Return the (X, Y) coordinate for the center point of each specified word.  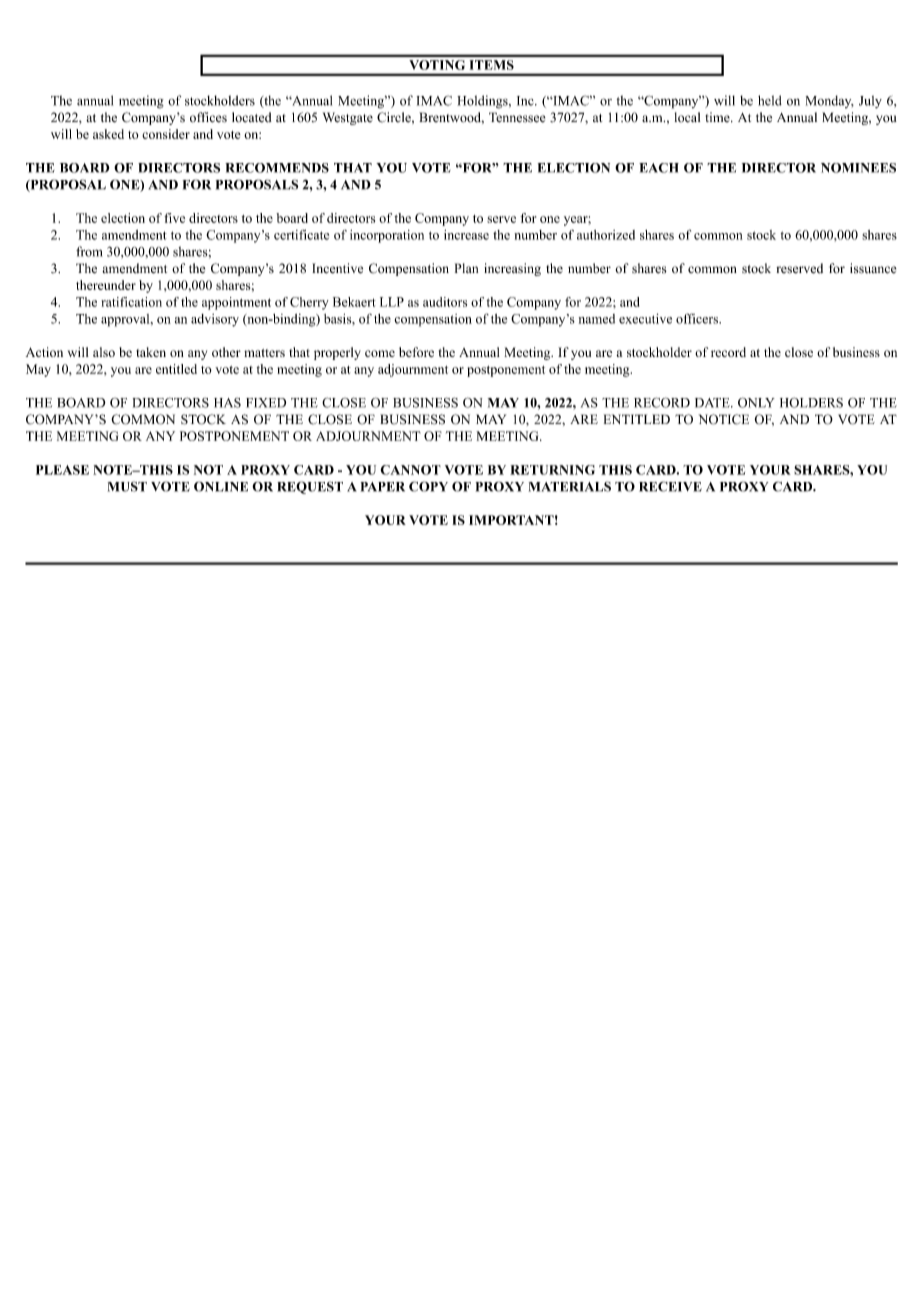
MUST (127, 486)
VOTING (437, 65)
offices (208, 117)
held (770, 100)
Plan (466, 268)
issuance (873, 268)
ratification (131, 302)
